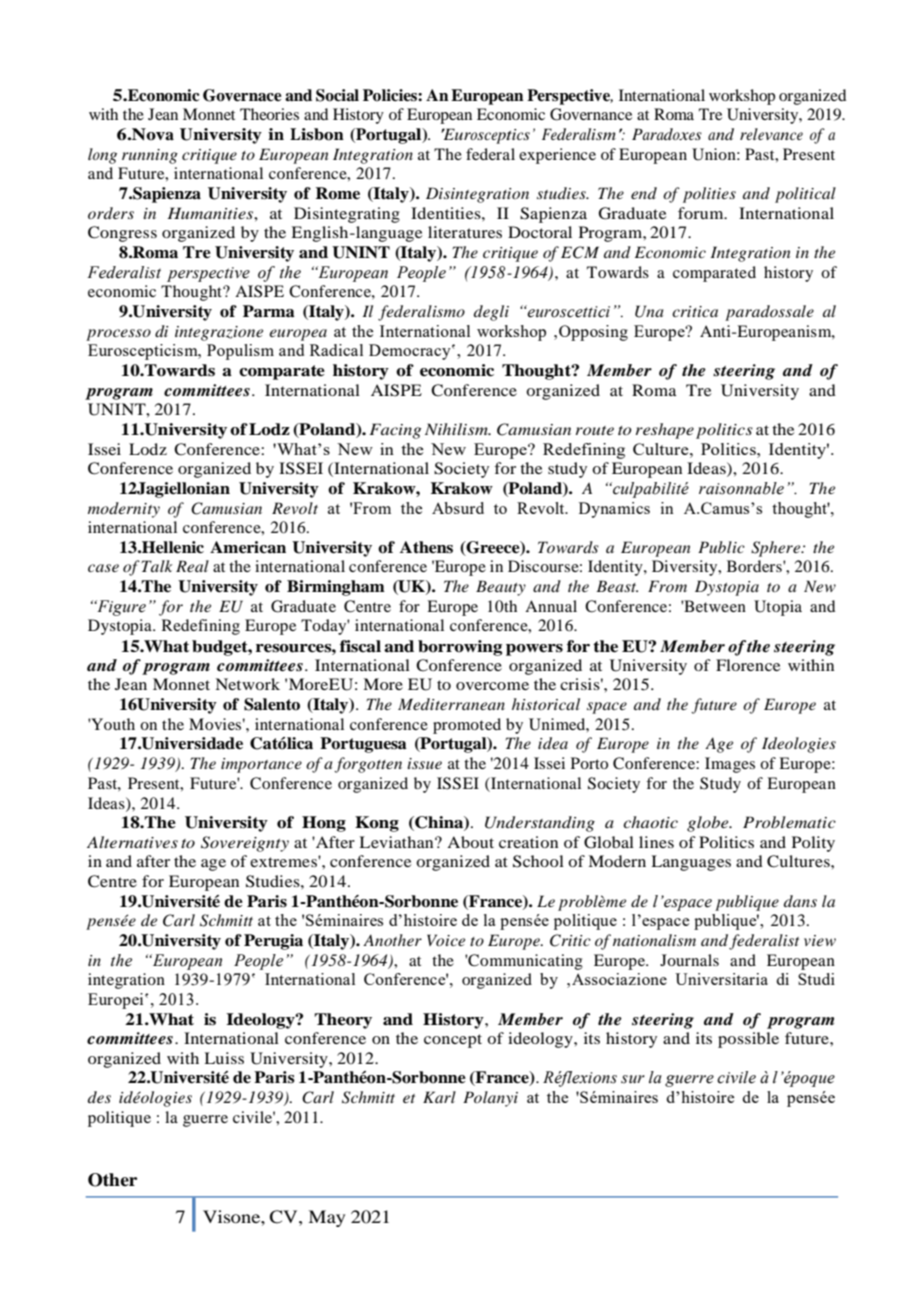  What do you see at coordinates (273, 942) in the document?
I see `Perugia` at bounding box center [273, 942].
